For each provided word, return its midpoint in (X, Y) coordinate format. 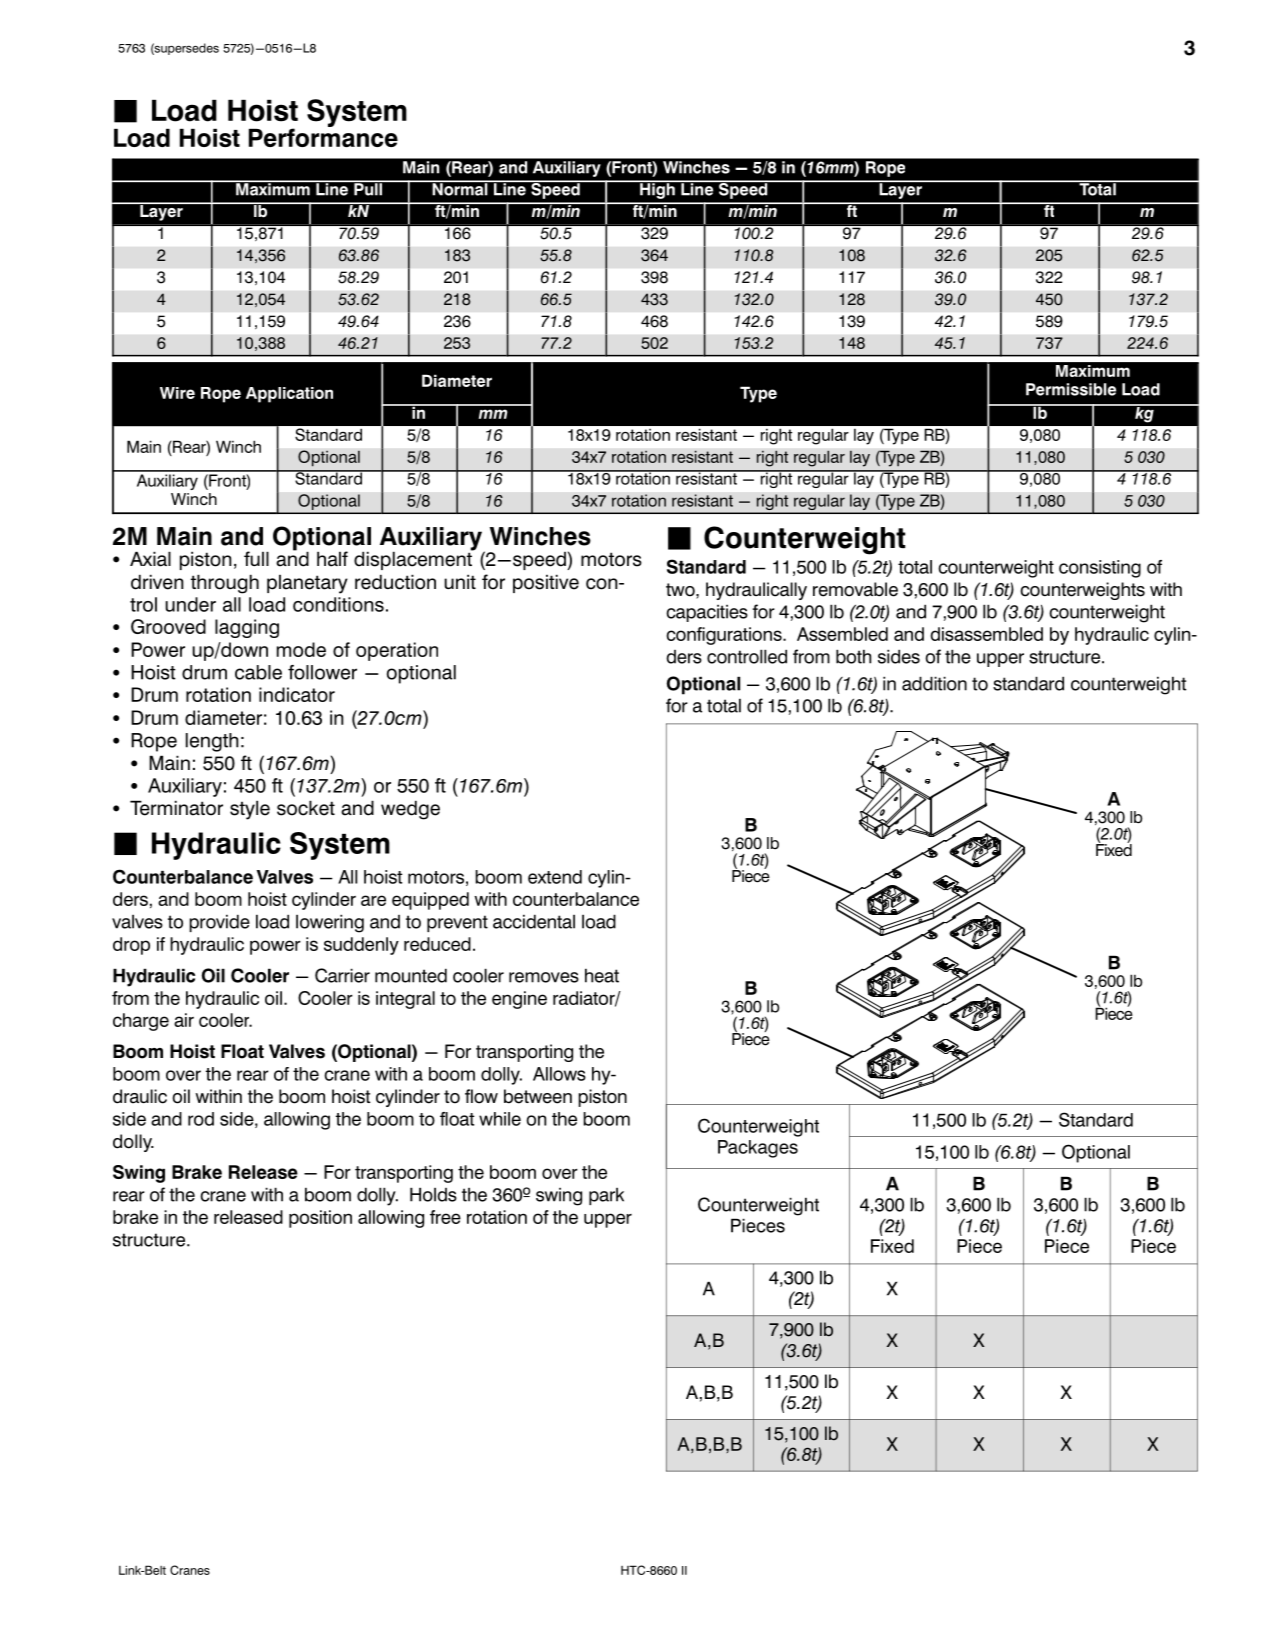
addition (934, 683)
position (320, 1219)
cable (258, 672)
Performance (323, 136)
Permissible (1071, 389)
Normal (460, 188)
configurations (725, 636)
